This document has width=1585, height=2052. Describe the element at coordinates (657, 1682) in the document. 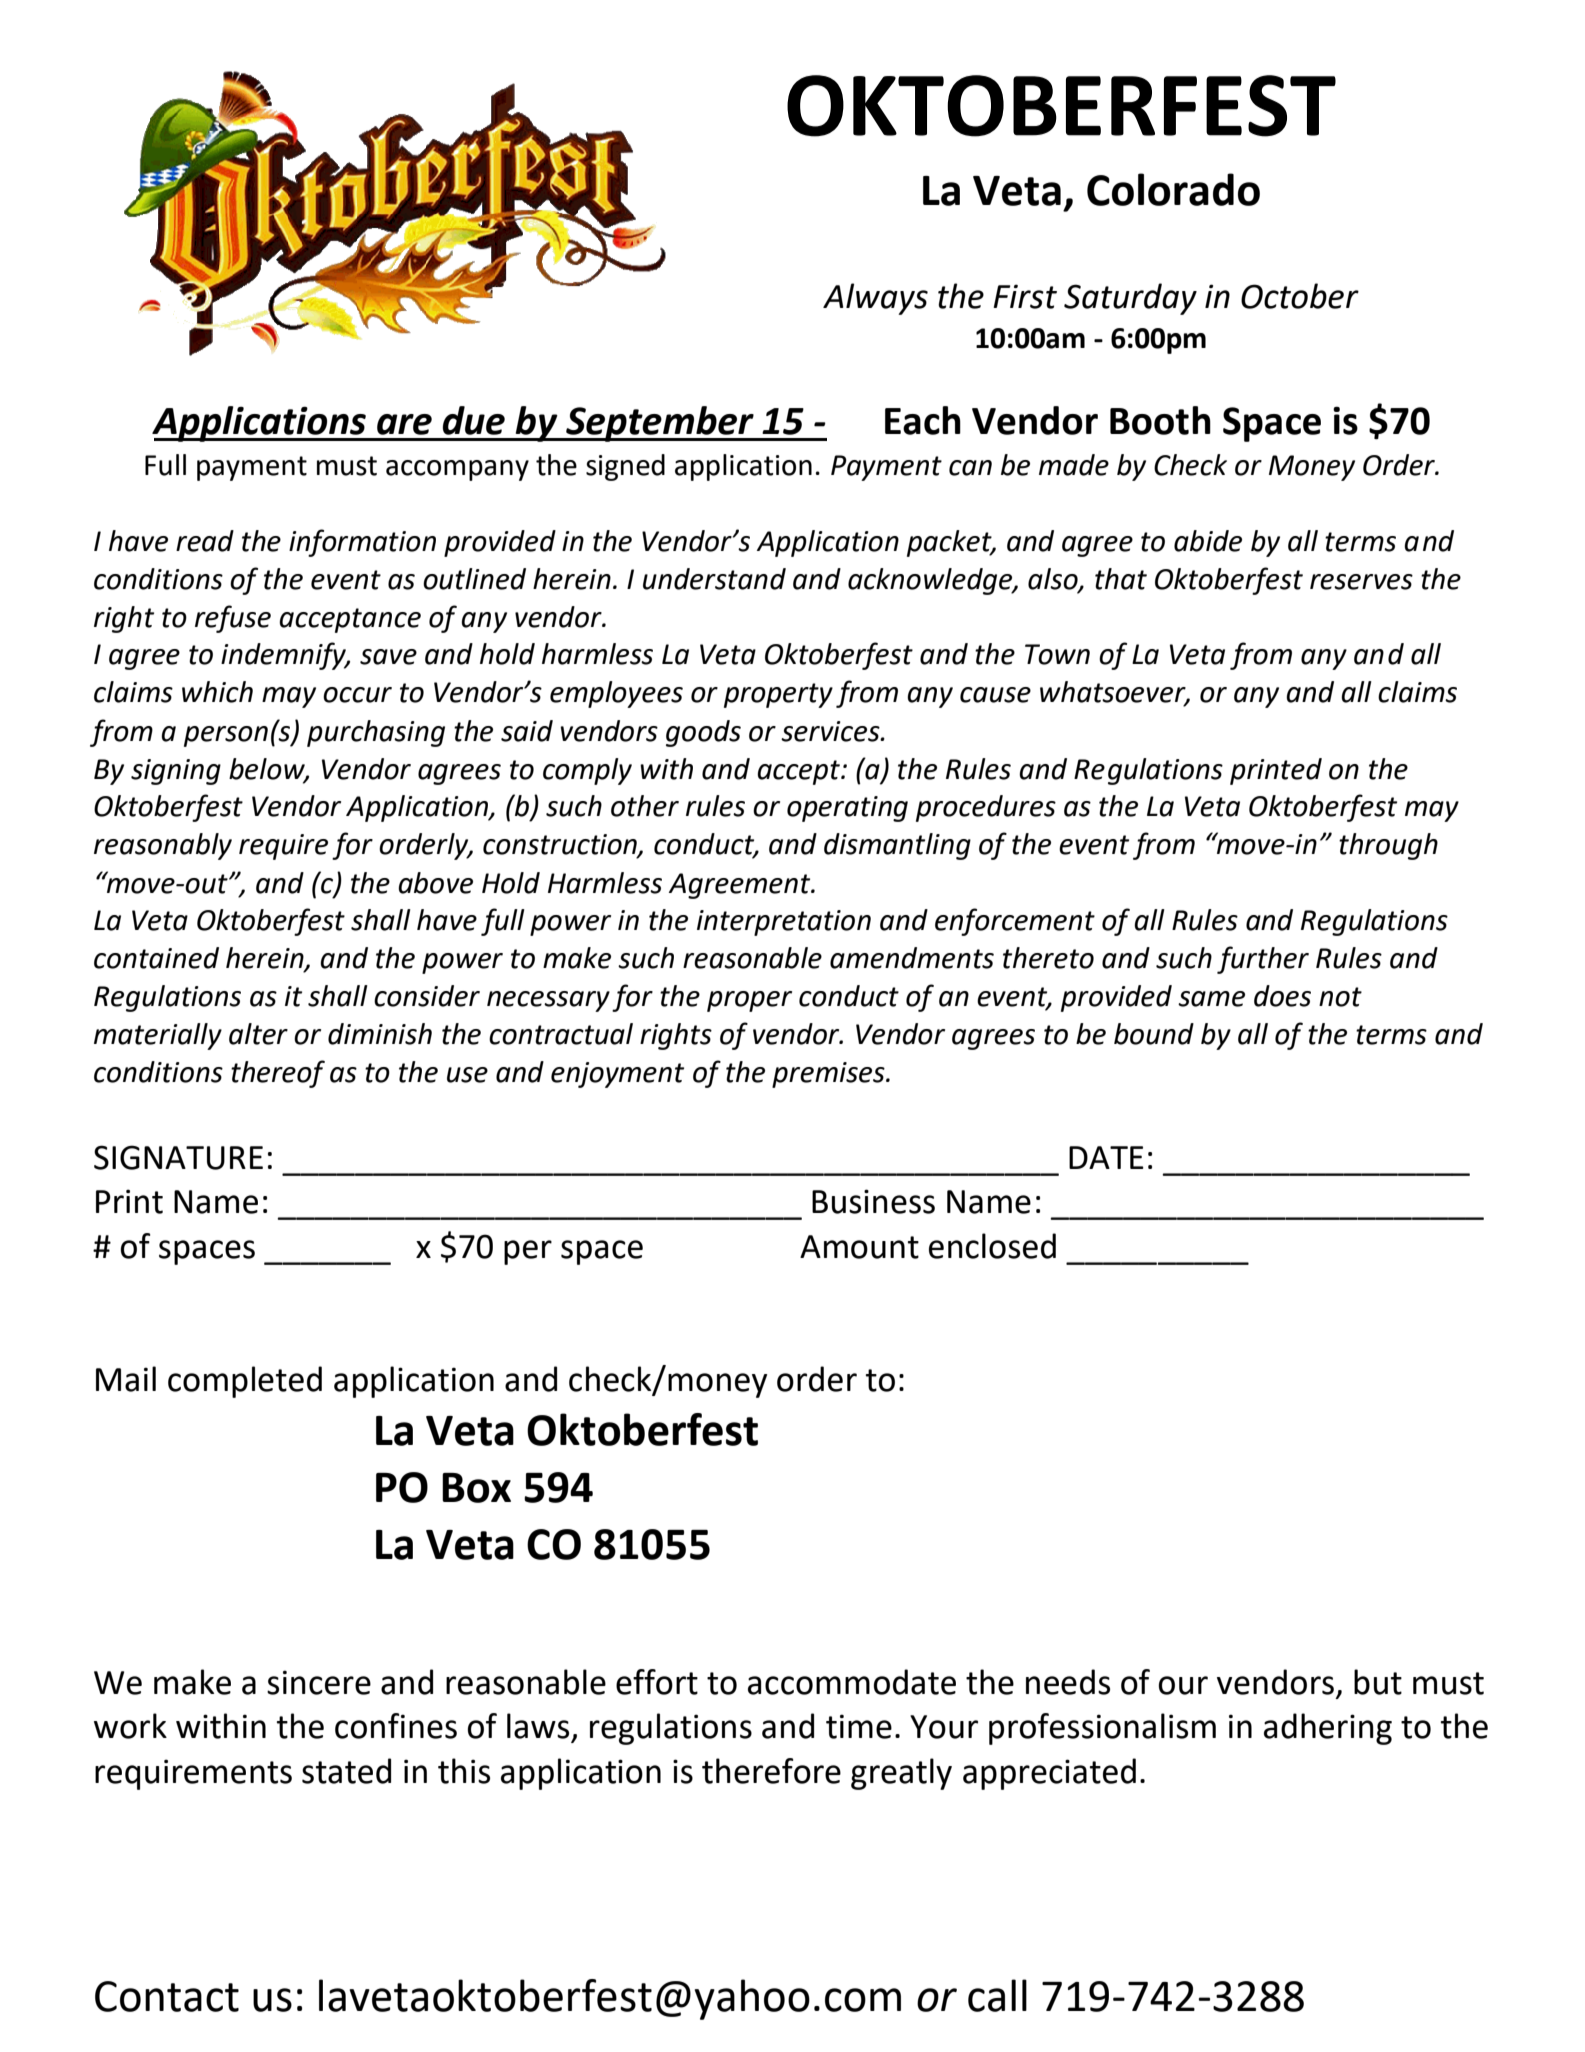

I see `effort` at that location.
